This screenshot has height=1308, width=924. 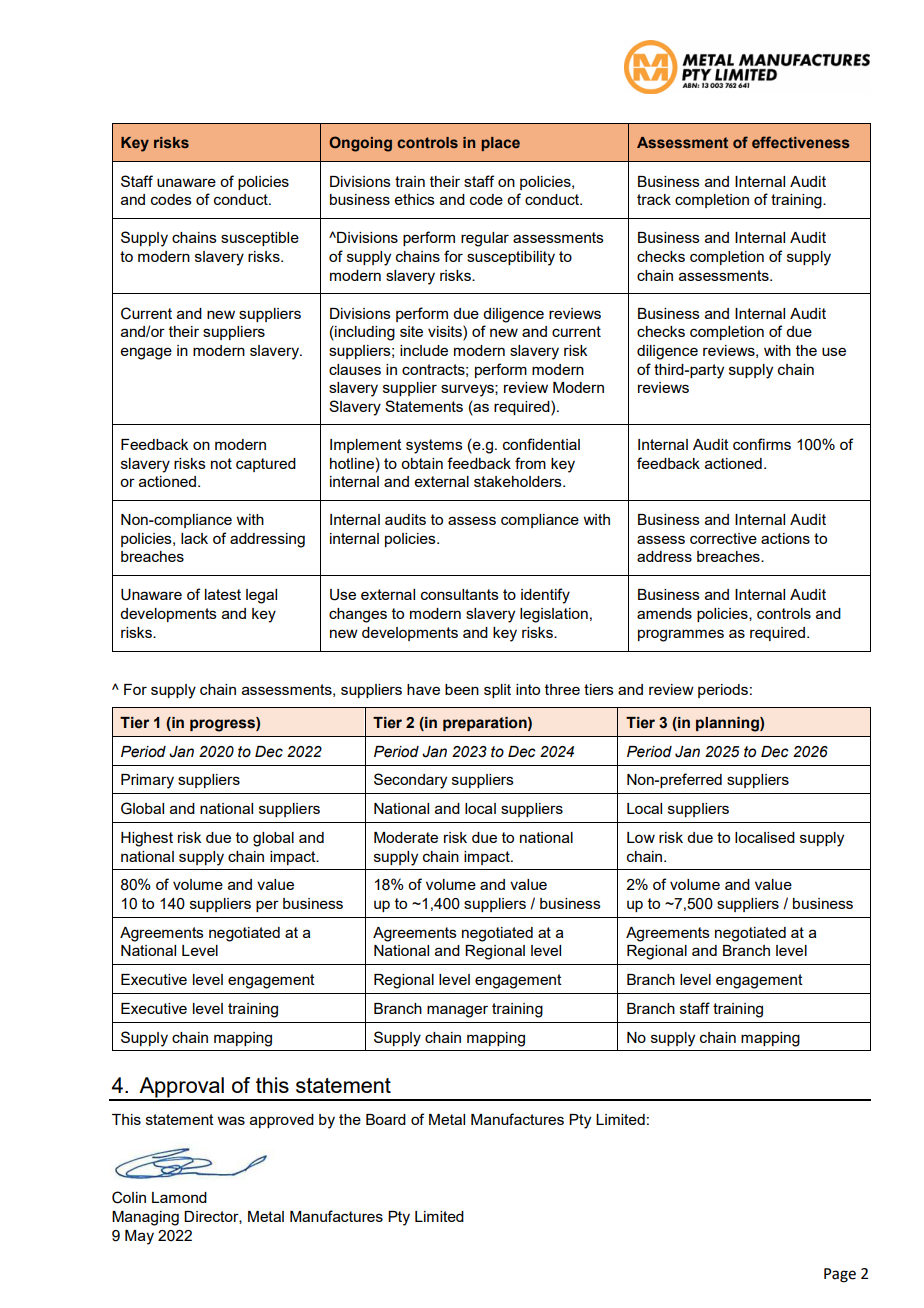 What do you see at coordinates (785, 538) in the screenshot?
I see `actions` at bounding box center [785, 538].
